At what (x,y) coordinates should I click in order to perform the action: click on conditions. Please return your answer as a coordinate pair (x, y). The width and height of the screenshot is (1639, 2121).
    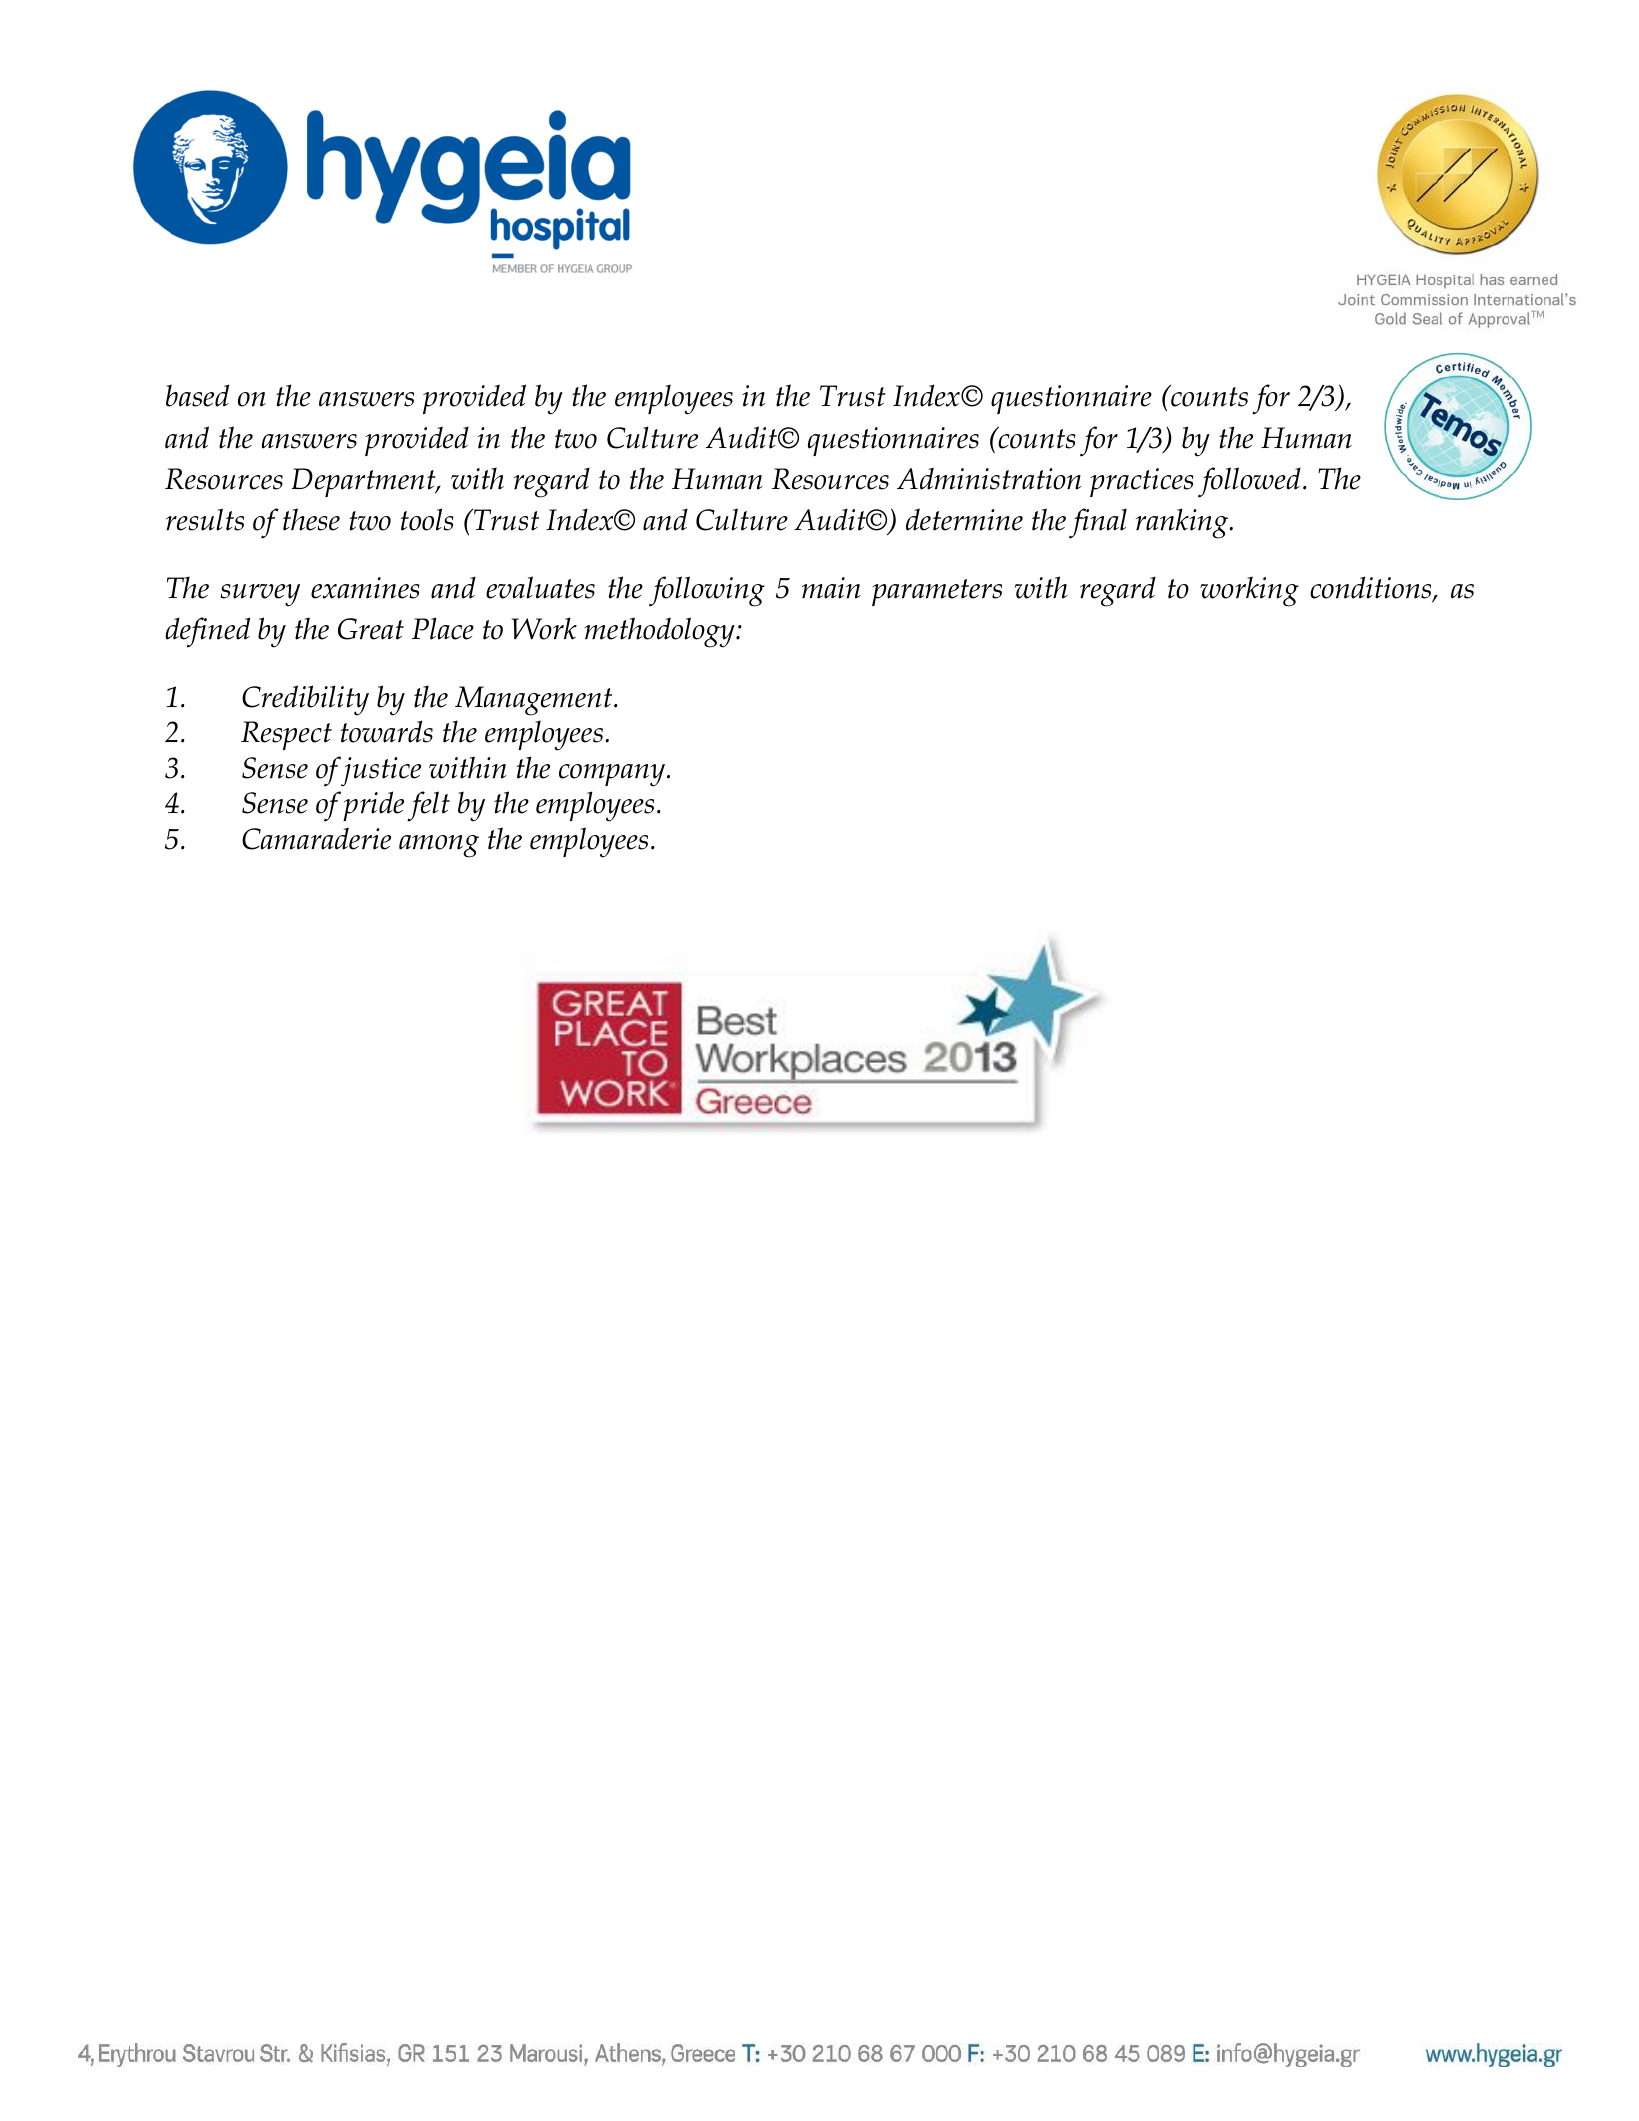
    Looking at the image, I should click on (1372, 588).
